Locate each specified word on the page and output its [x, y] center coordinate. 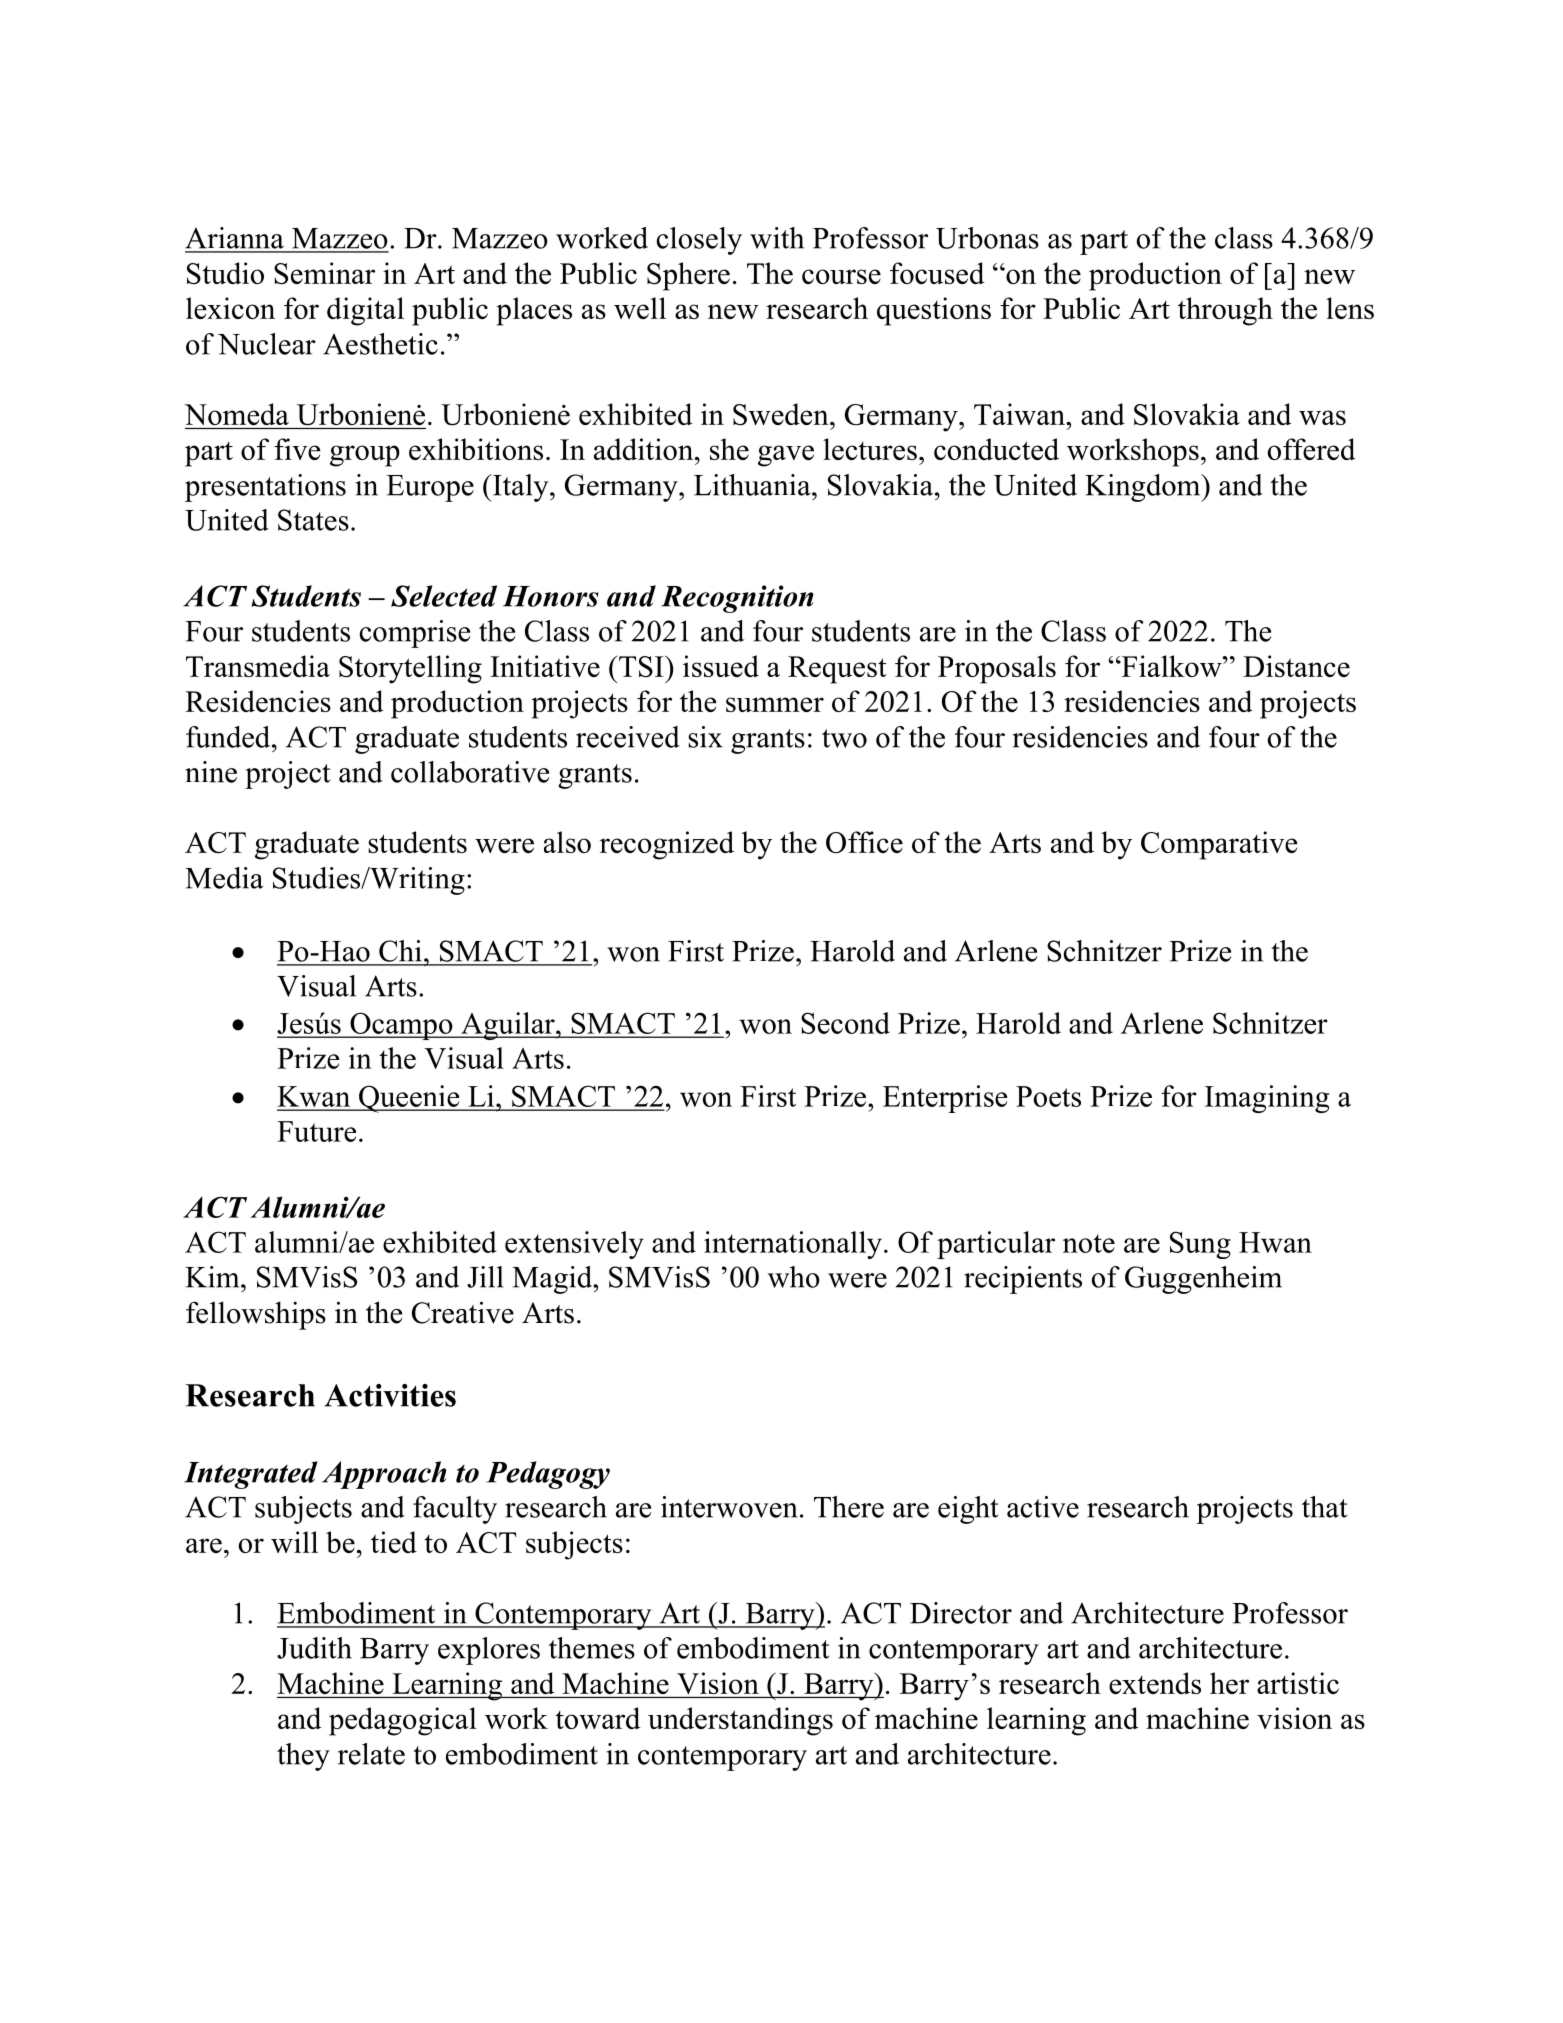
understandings [740, 1721]
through [1225, 311]
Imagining [1267, 1099]
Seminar [324, 273]
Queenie [409, 1099]
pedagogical [403, 1721]
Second [845, 1023]
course [841, 276]
